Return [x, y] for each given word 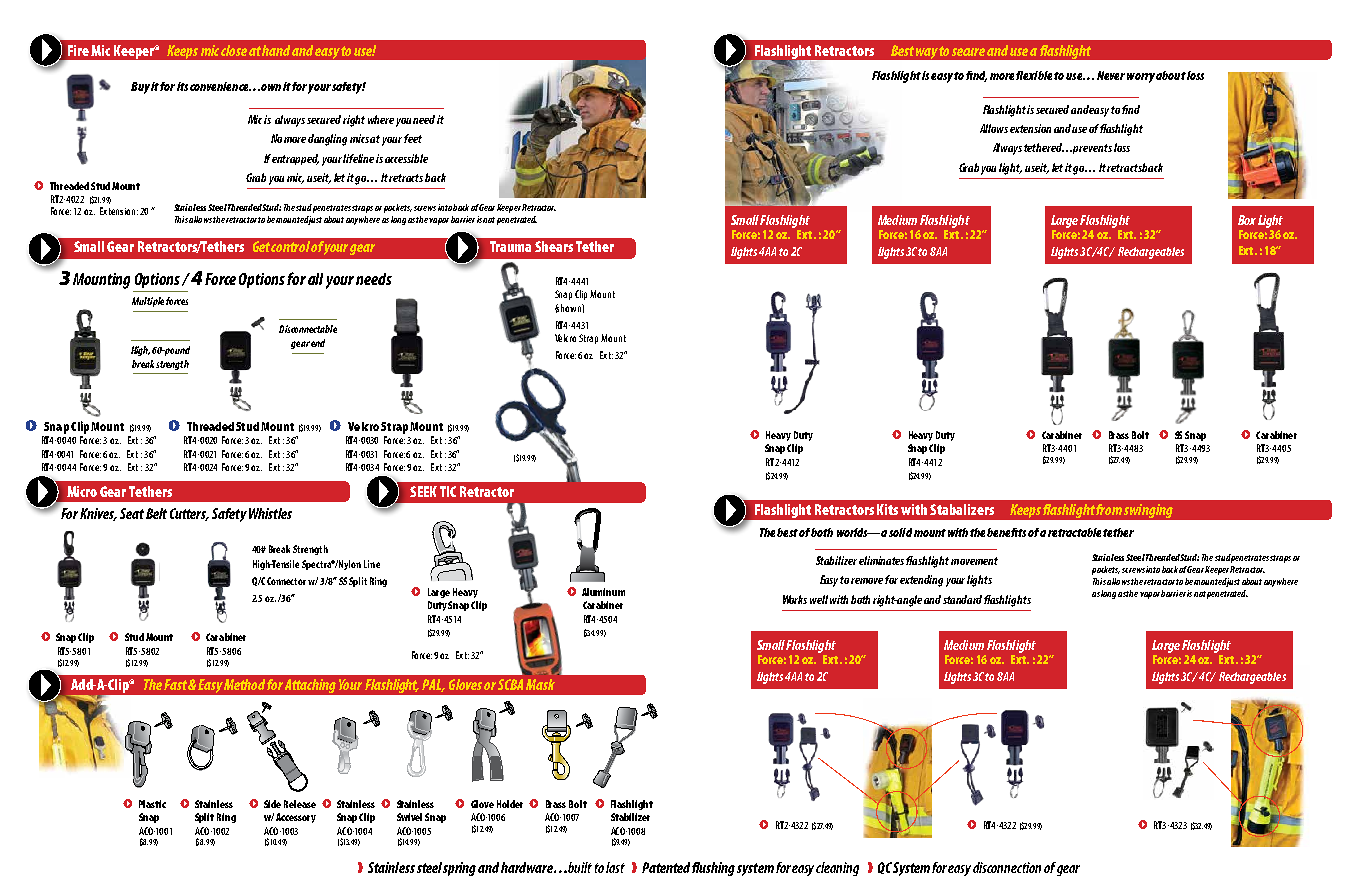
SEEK [423, 491]
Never [1111, 75]
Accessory [296, 818]
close [234, 50]
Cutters [189, 514]
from [1109, 509]
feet [413, 138]
